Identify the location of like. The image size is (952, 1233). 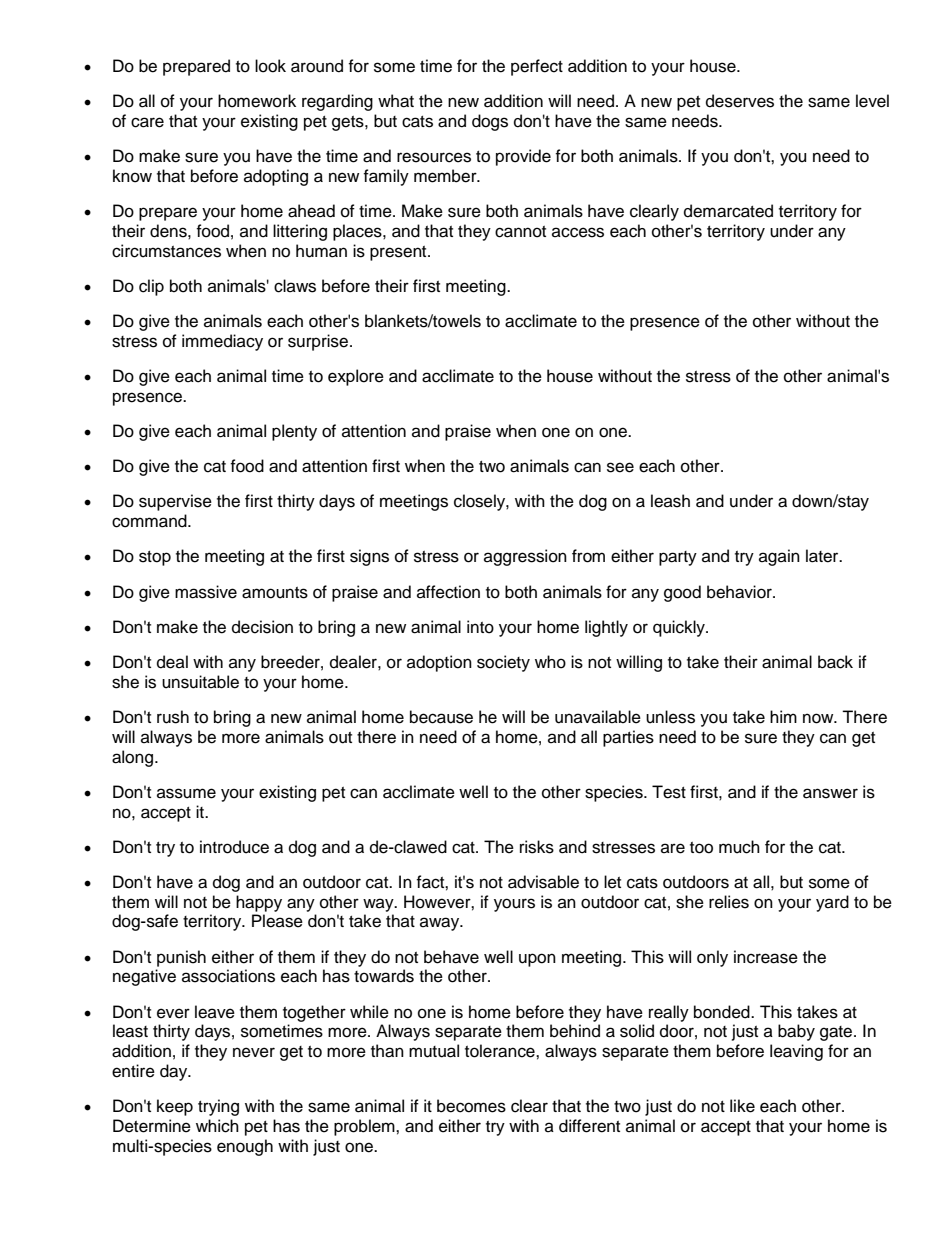
(742, 1106).
